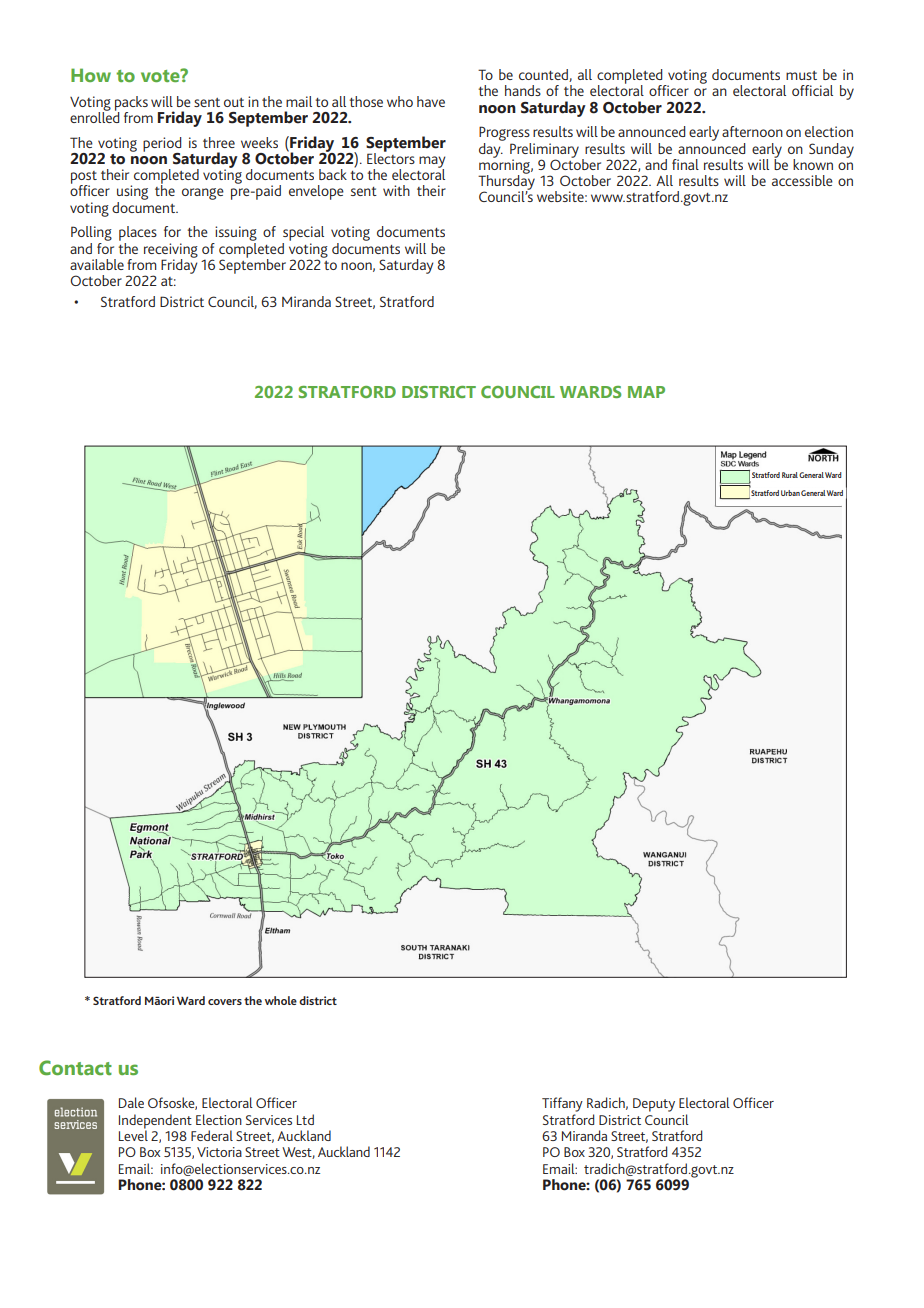 The width and height of the screenshot is (924, 1308). What do you see at coordinates (155, 1122) in the screenshot?
I see `Independent` at bounding box center [155, 1122].
